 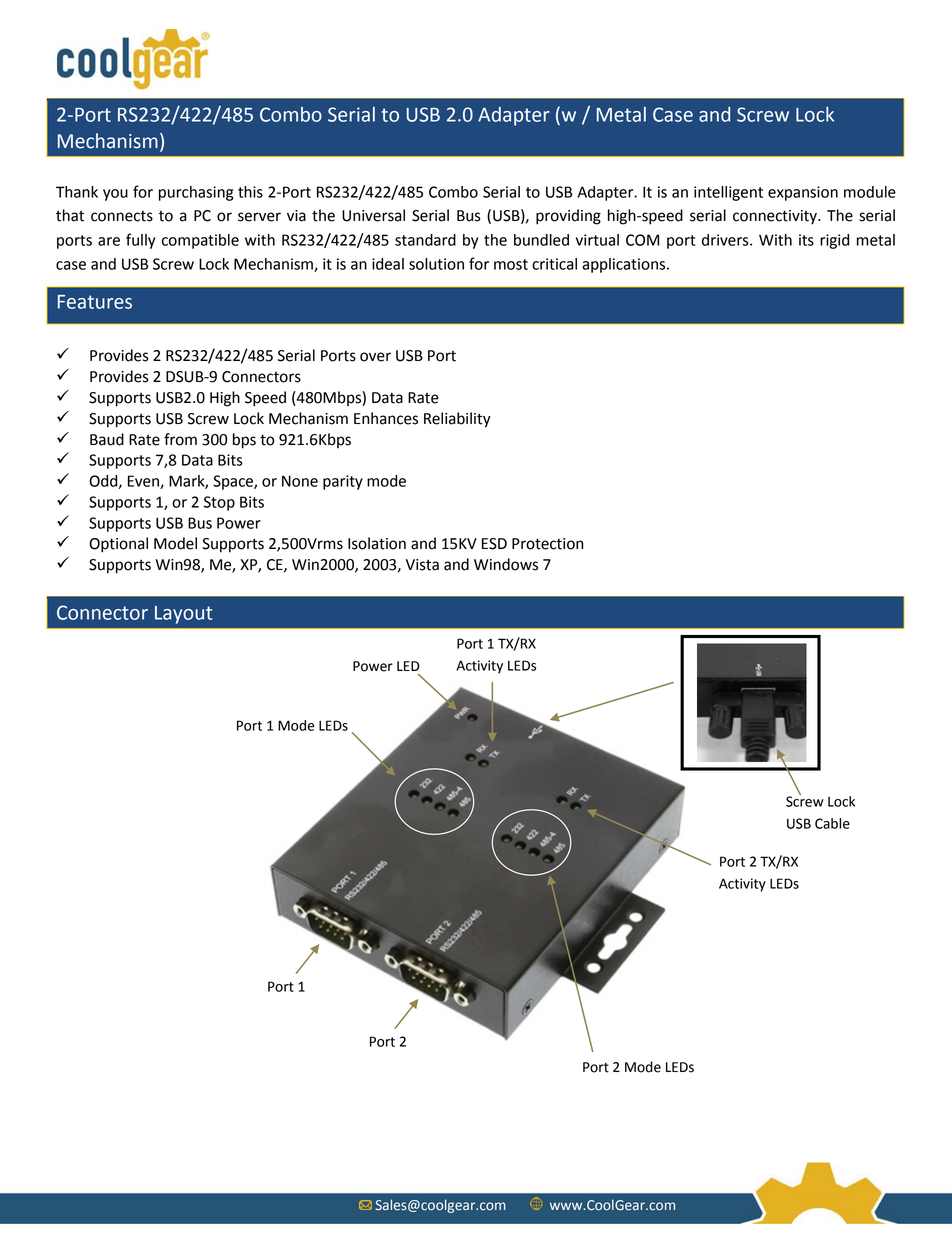 What do you see at coordinates (122, 216) in the image?
I see `connects` at bounding box center [122, 216].
